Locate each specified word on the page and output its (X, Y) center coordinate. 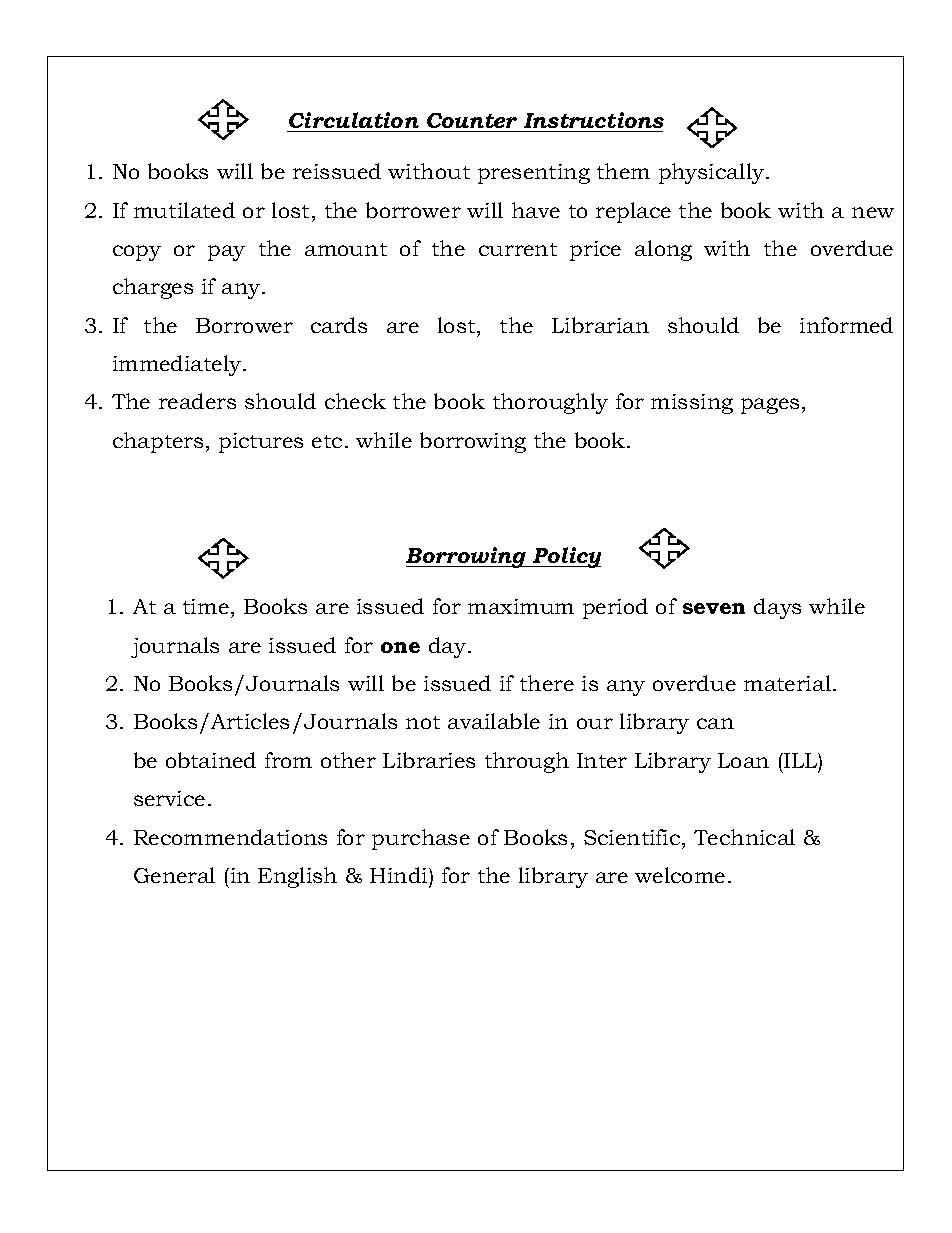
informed (846, 325)
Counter (472, 120)
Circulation (354, 120)
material (789, 683)
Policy (565, 557)
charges (153, 288)
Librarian (600, 325)
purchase (421, 839)
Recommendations (230, 837)
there (547, 683)
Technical (744, 837)
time (206, 606)
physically (713, 173)
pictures (261, 443)
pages (770, 406)
